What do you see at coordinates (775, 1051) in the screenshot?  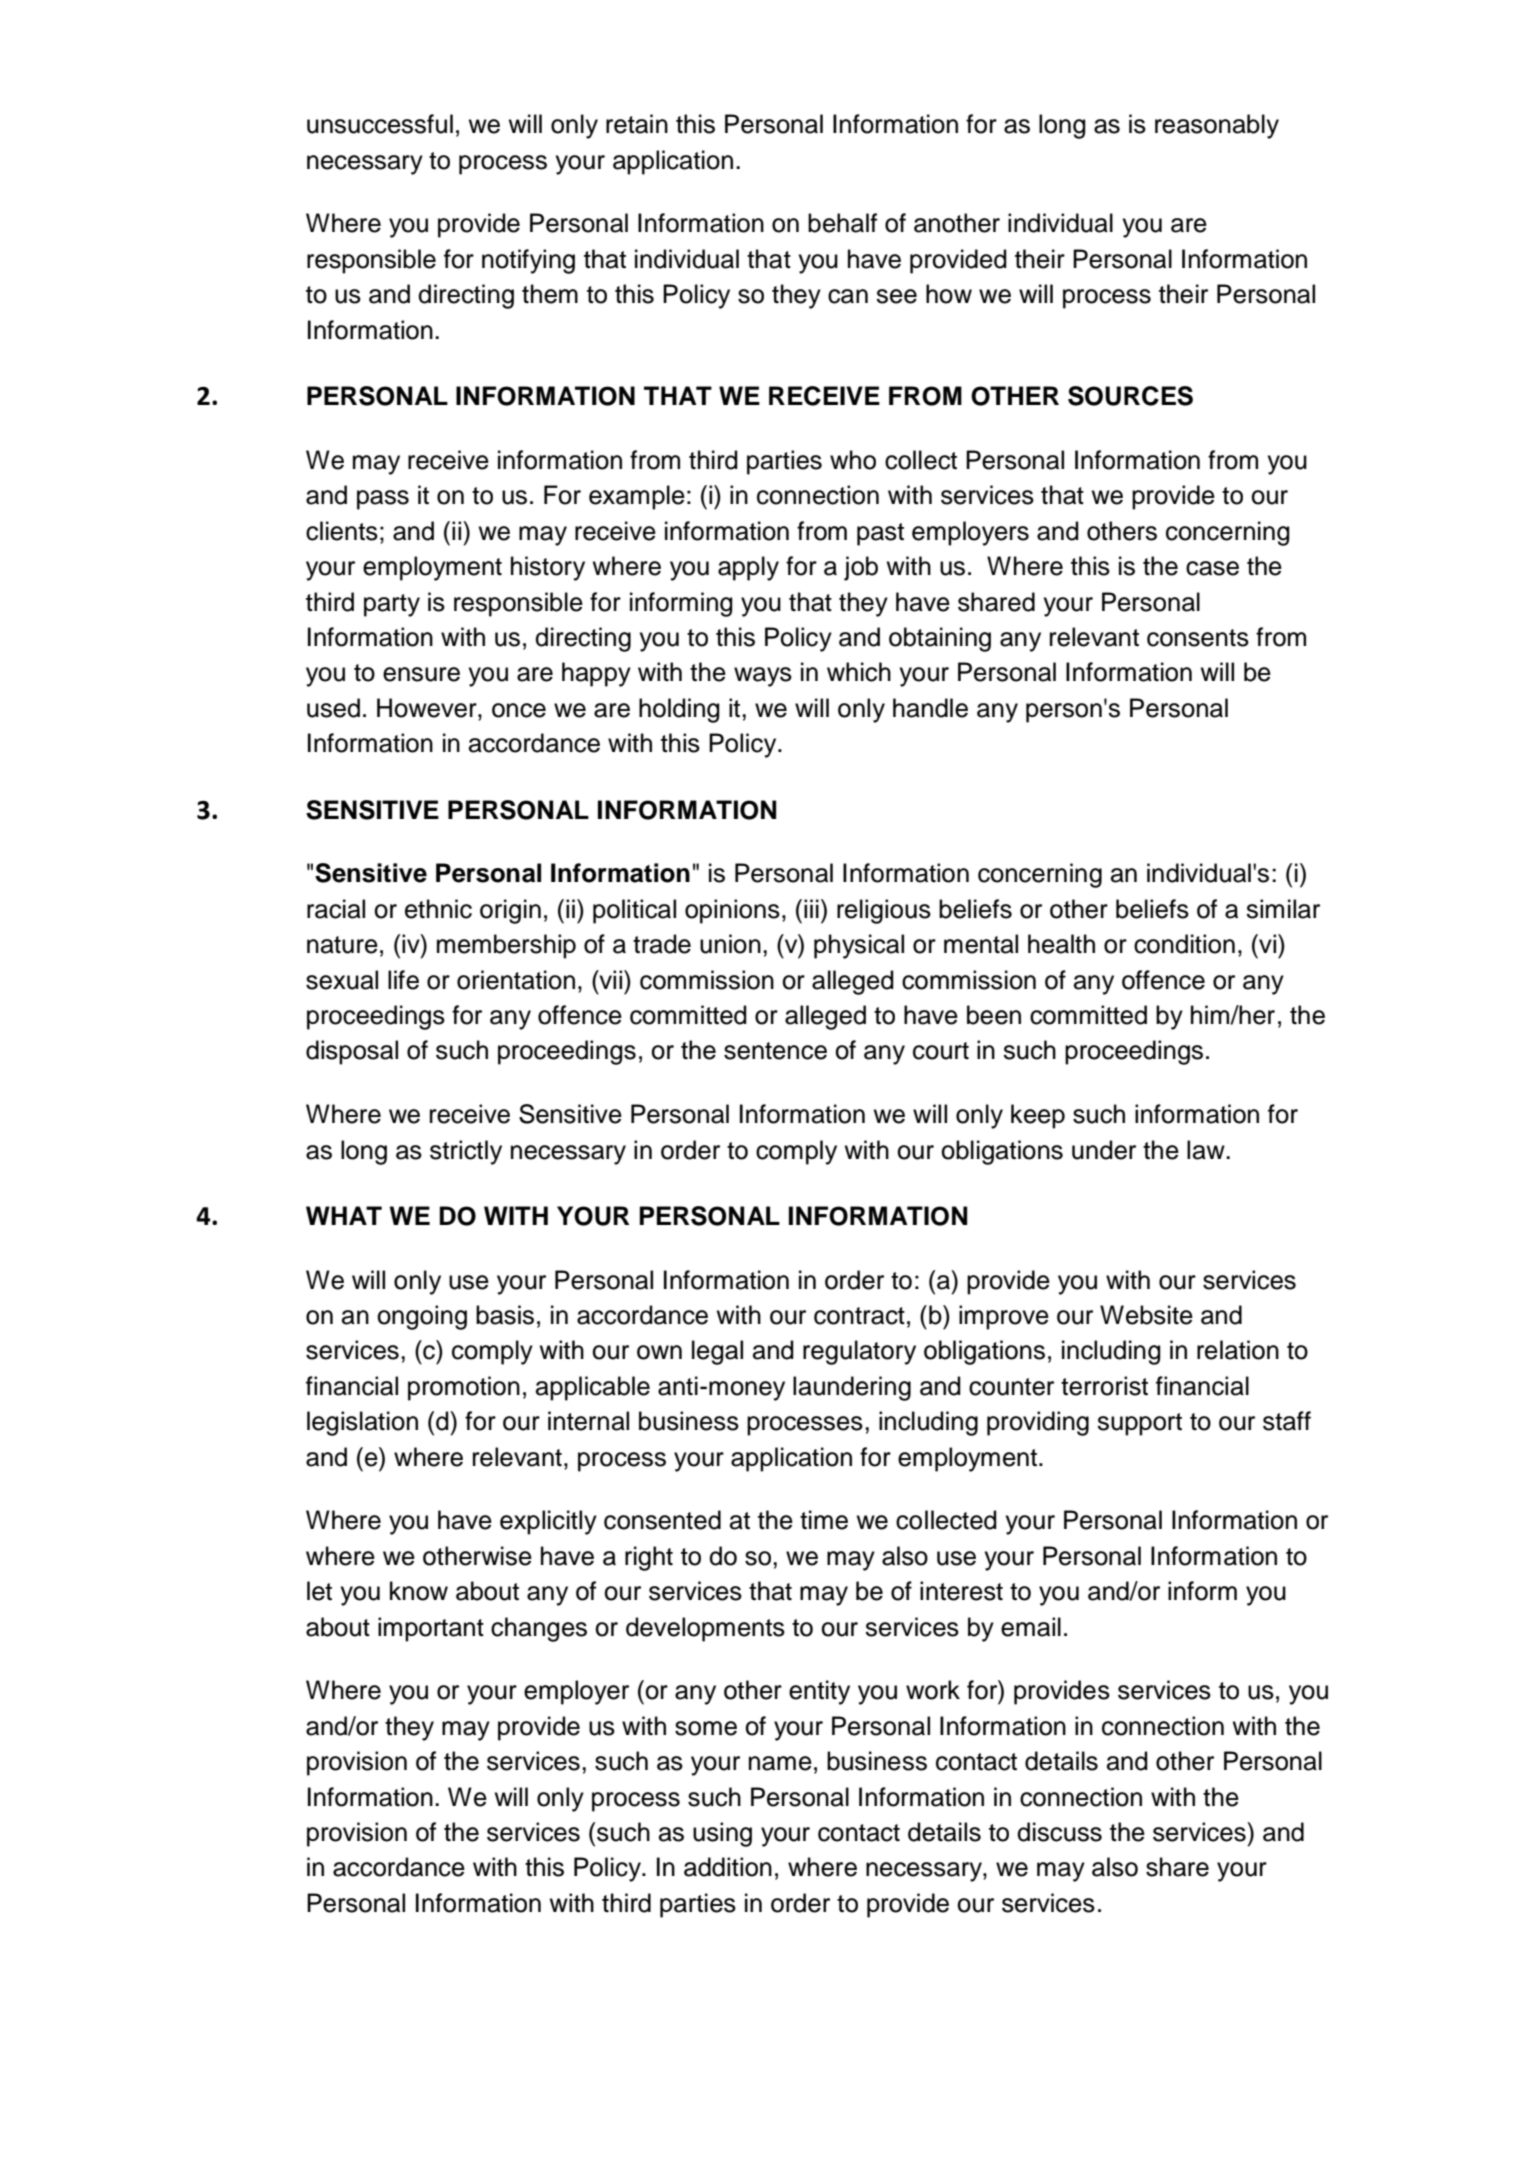 I see `sentence` at bounding box center [775, 1051].
